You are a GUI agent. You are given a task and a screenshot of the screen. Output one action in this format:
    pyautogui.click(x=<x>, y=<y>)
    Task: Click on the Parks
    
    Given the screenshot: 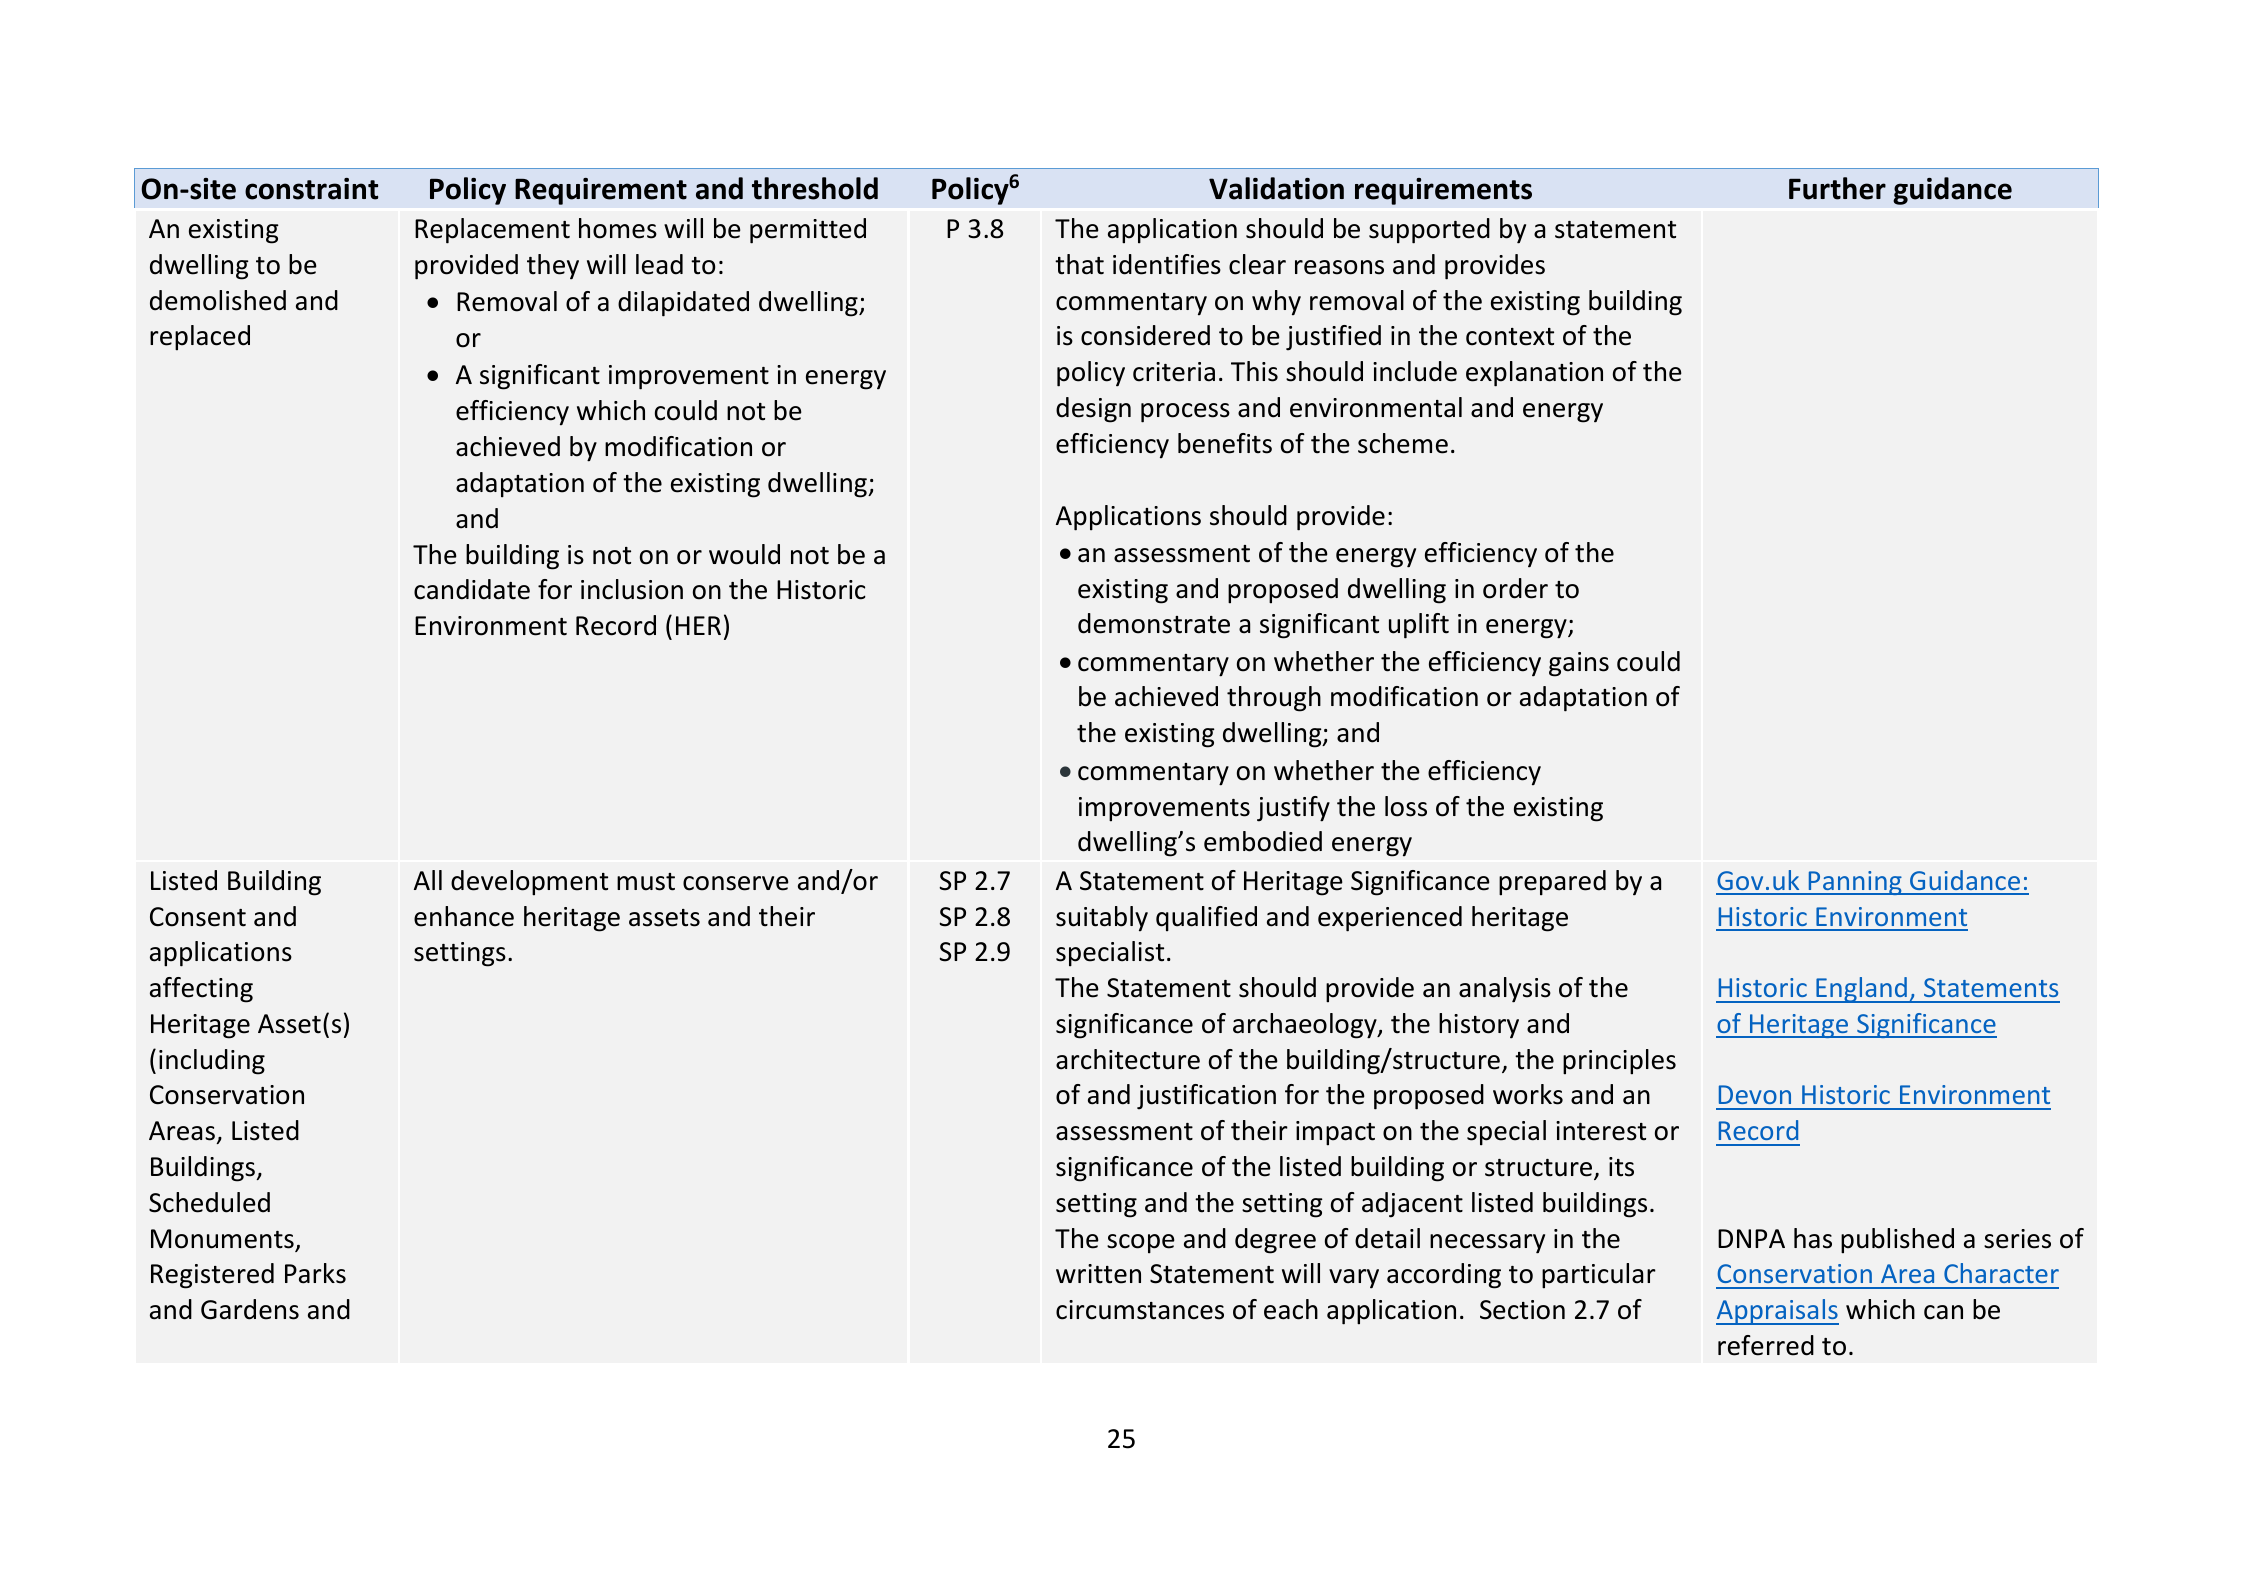 What is the action you would take?
    pyautogui.click(x=315, y=1273)
